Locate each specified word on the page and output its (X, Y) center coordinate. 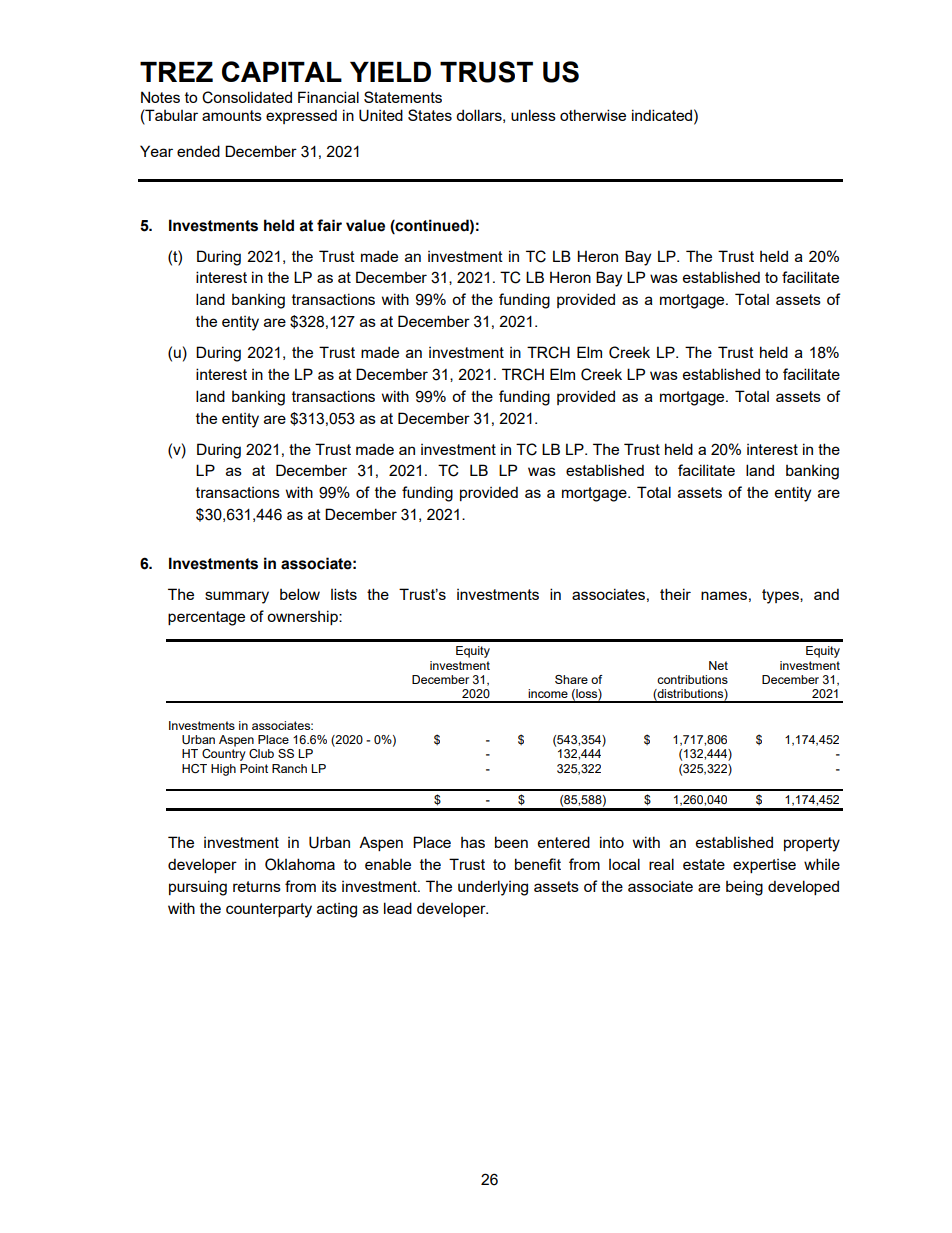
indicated (663, 115)
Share (571, 679)
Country (224, 755)
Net (718, 665)
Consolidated (247, 97)
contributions (692, 679)
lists (344, 594)
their (675, 594)
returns (257, 886)
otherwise (593, 115)
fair (329, 225)
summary (237, 597)
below (300, 594)
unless (533, 115)
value (365, 225)
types (781, 596)
